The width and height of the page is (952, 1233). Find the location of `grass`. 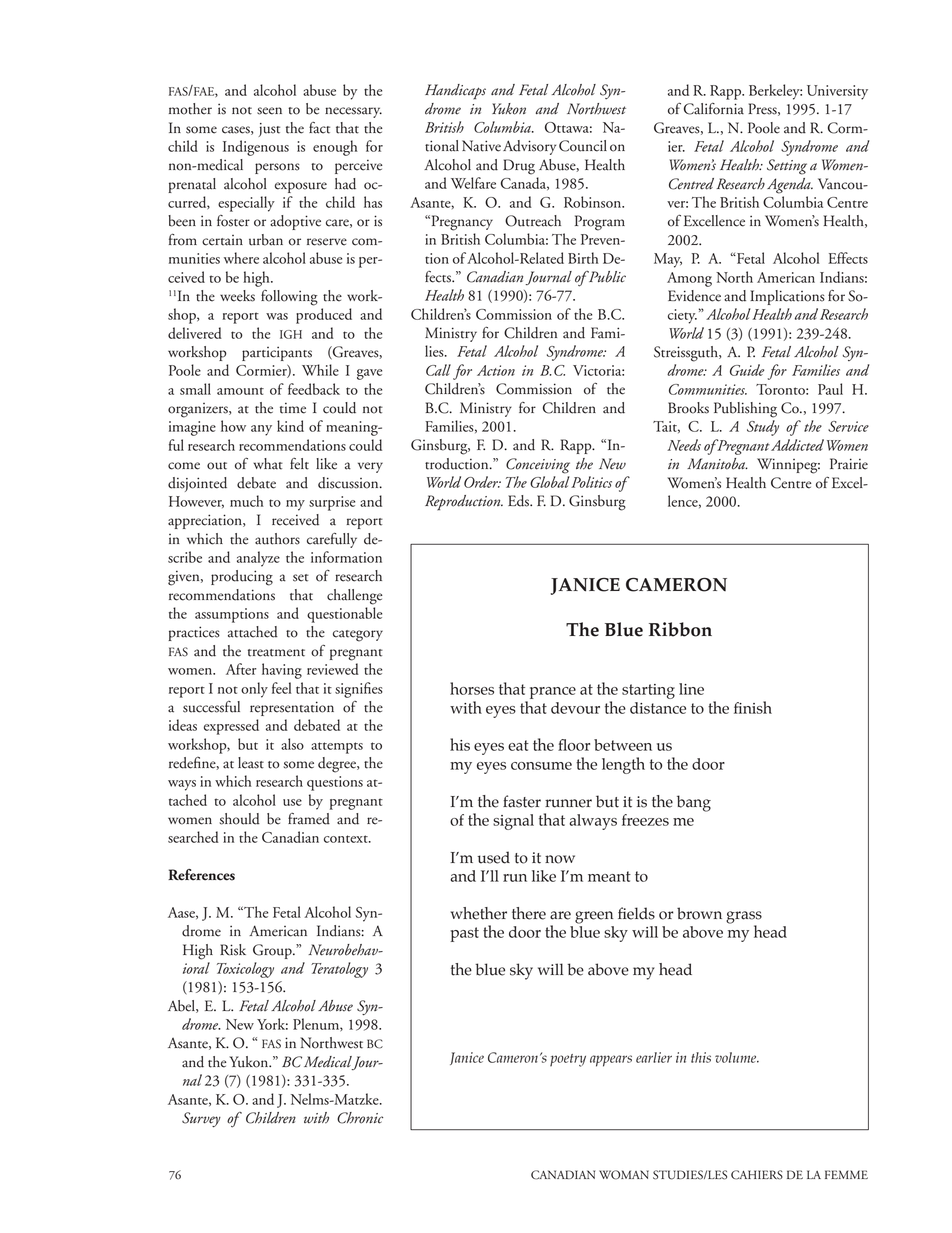

grass is located at coordinates (744, 918).
